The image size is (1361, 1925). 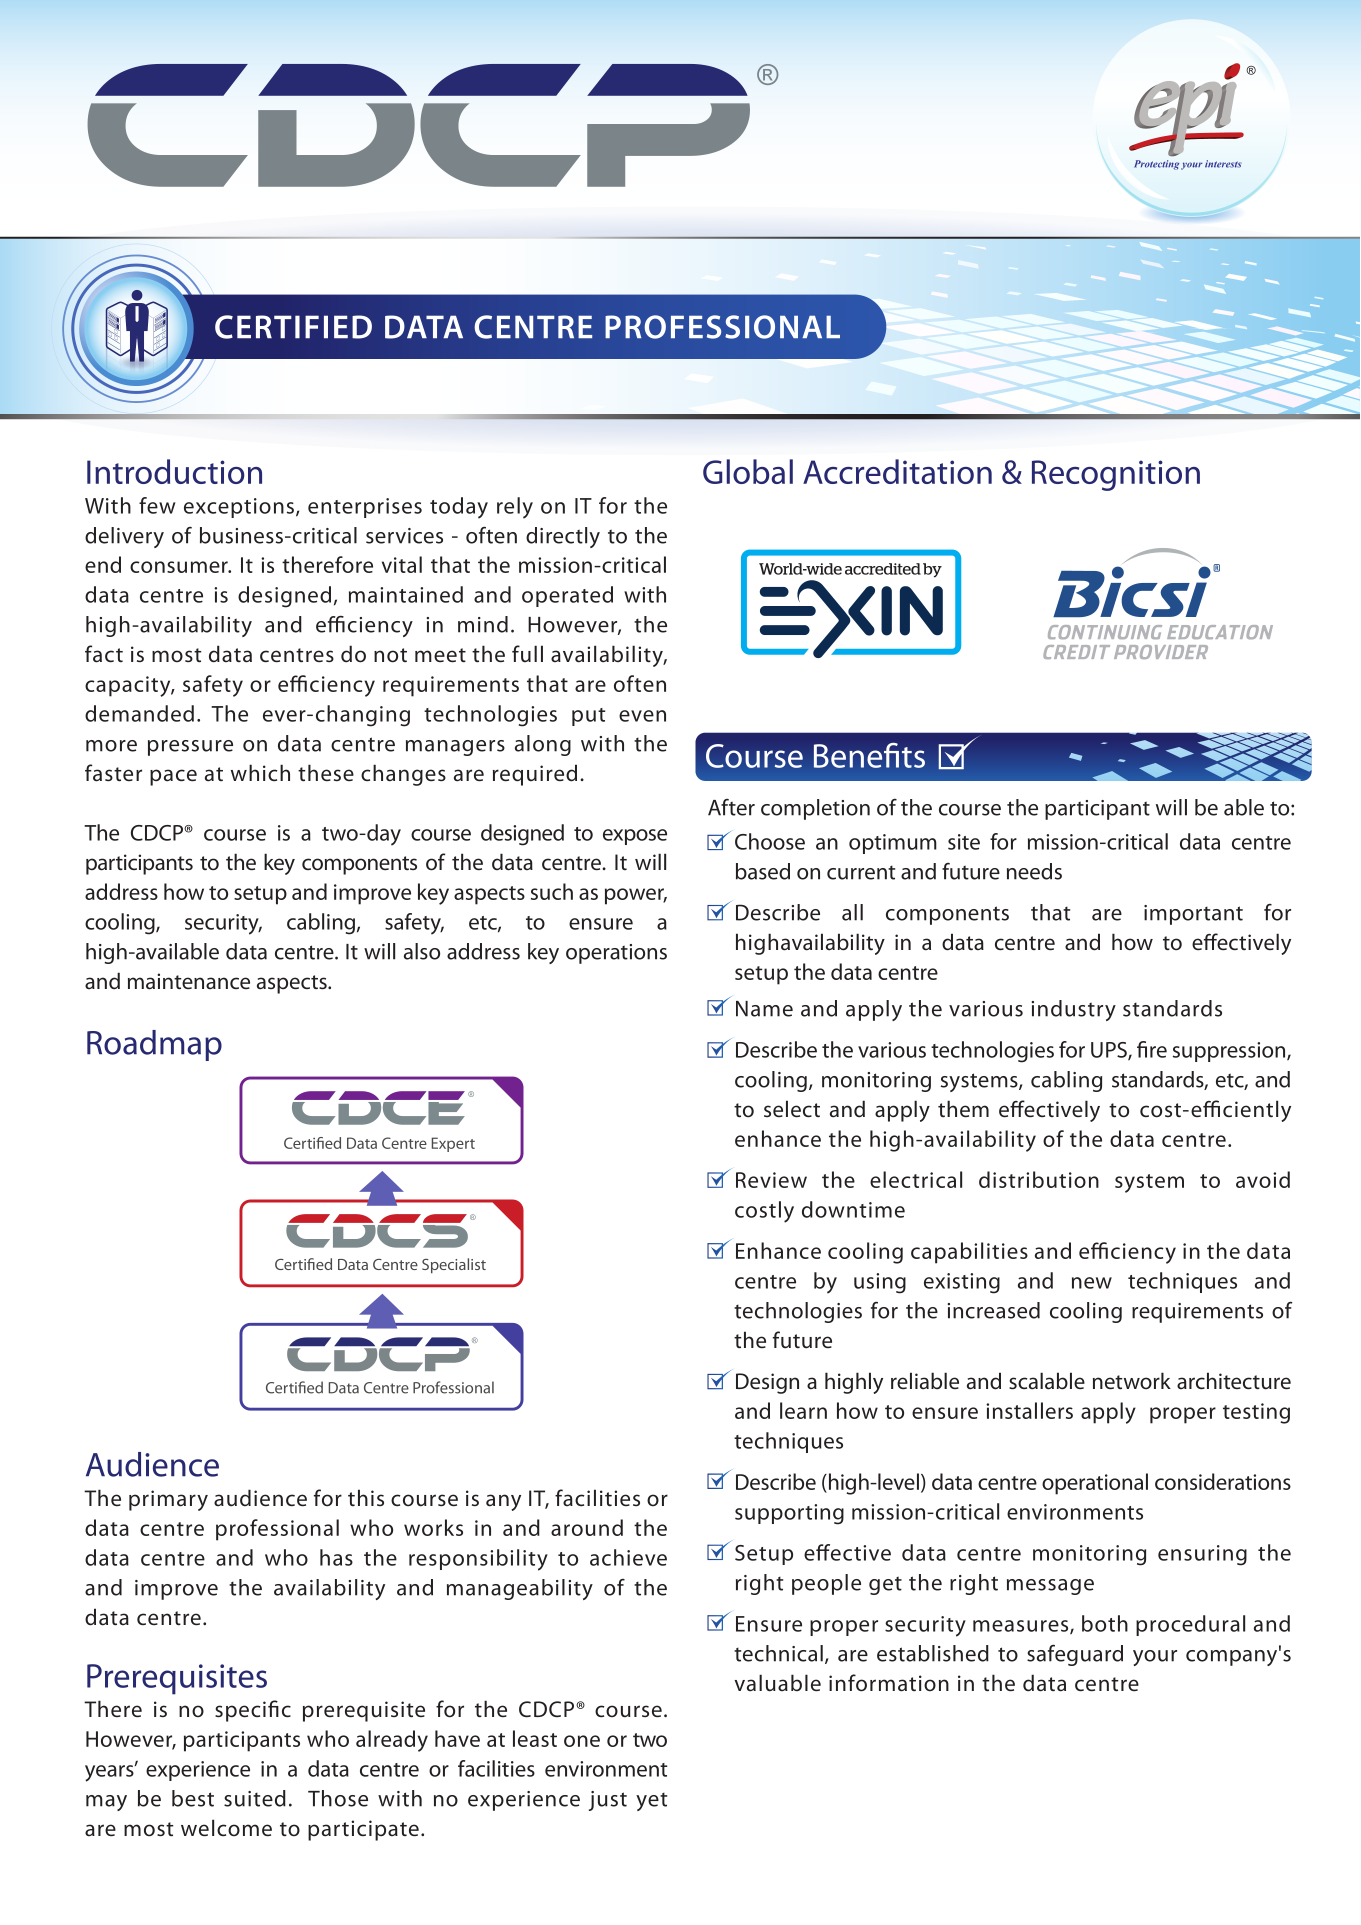 What do you see at coordinates (255, 1798) in the image?
I see `suited` at bounding box center [255, 1798].
